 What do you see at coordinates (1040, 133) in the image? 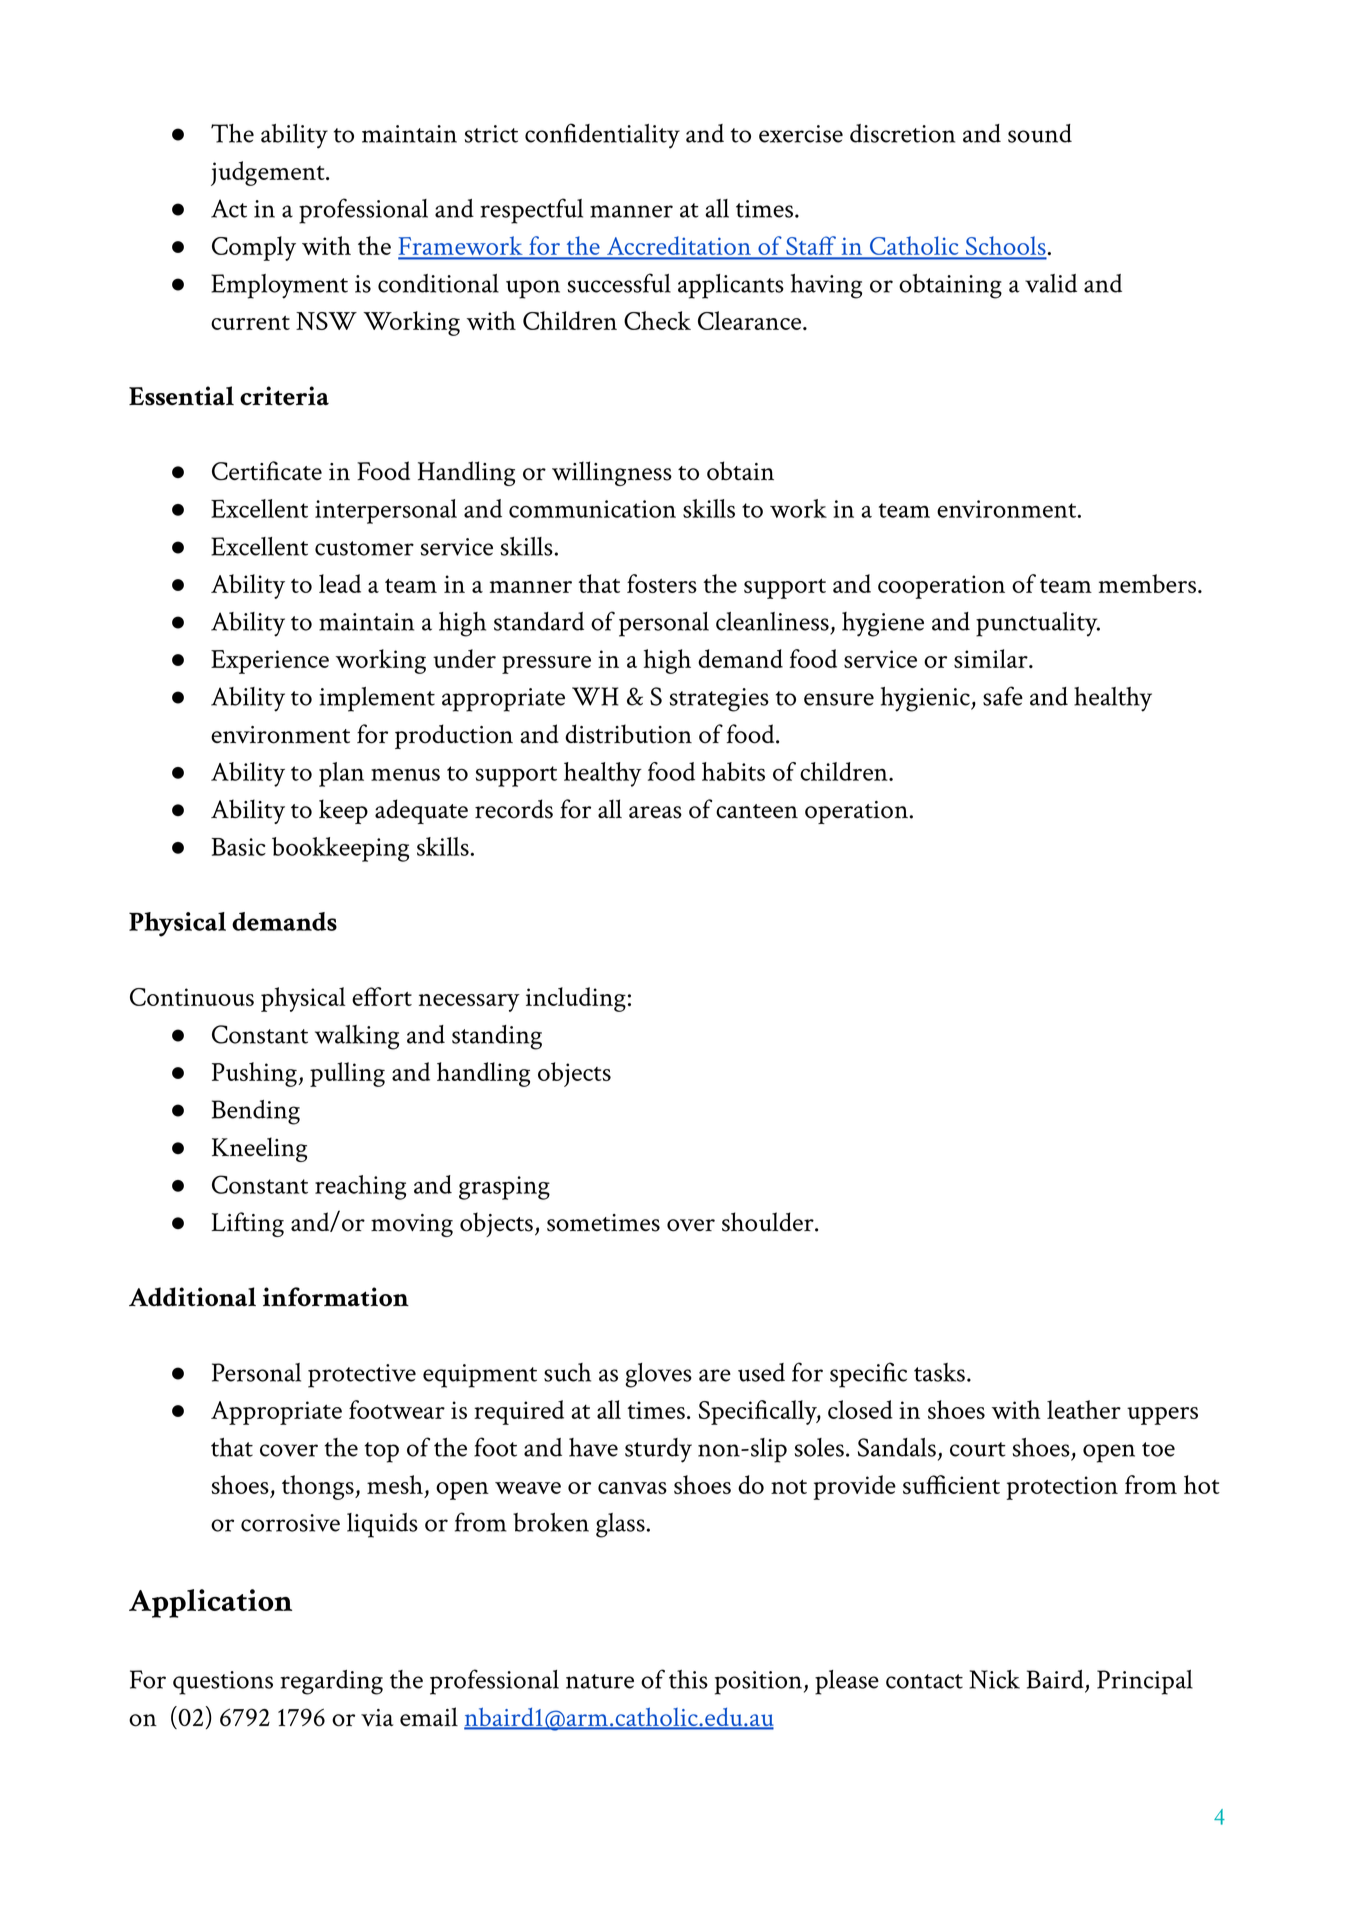
I see `sound` at bounding box center [1040, 133].
